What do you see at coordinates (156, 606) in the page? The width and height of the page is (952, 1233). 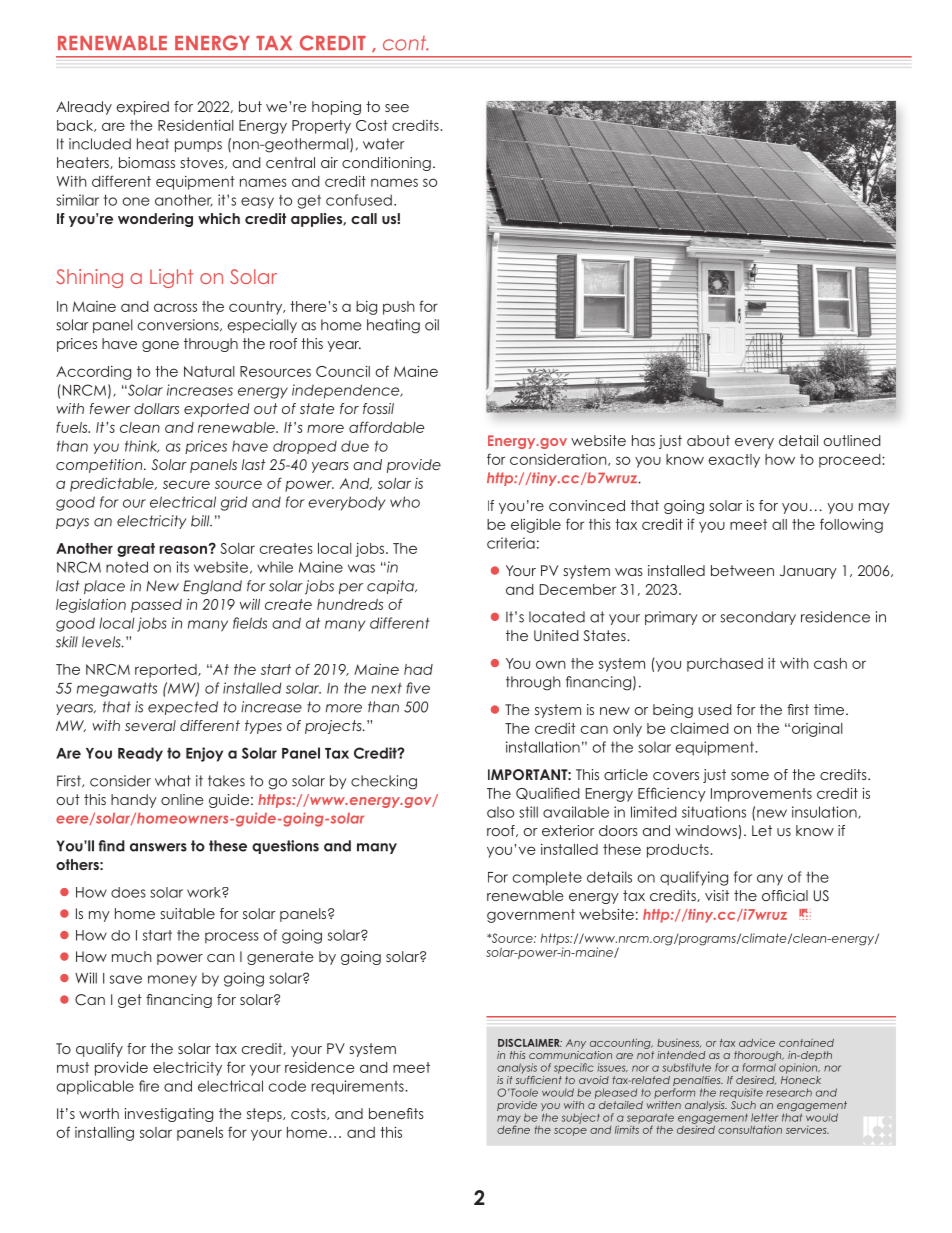 I see `passed` at bounding box center [156, 606].
